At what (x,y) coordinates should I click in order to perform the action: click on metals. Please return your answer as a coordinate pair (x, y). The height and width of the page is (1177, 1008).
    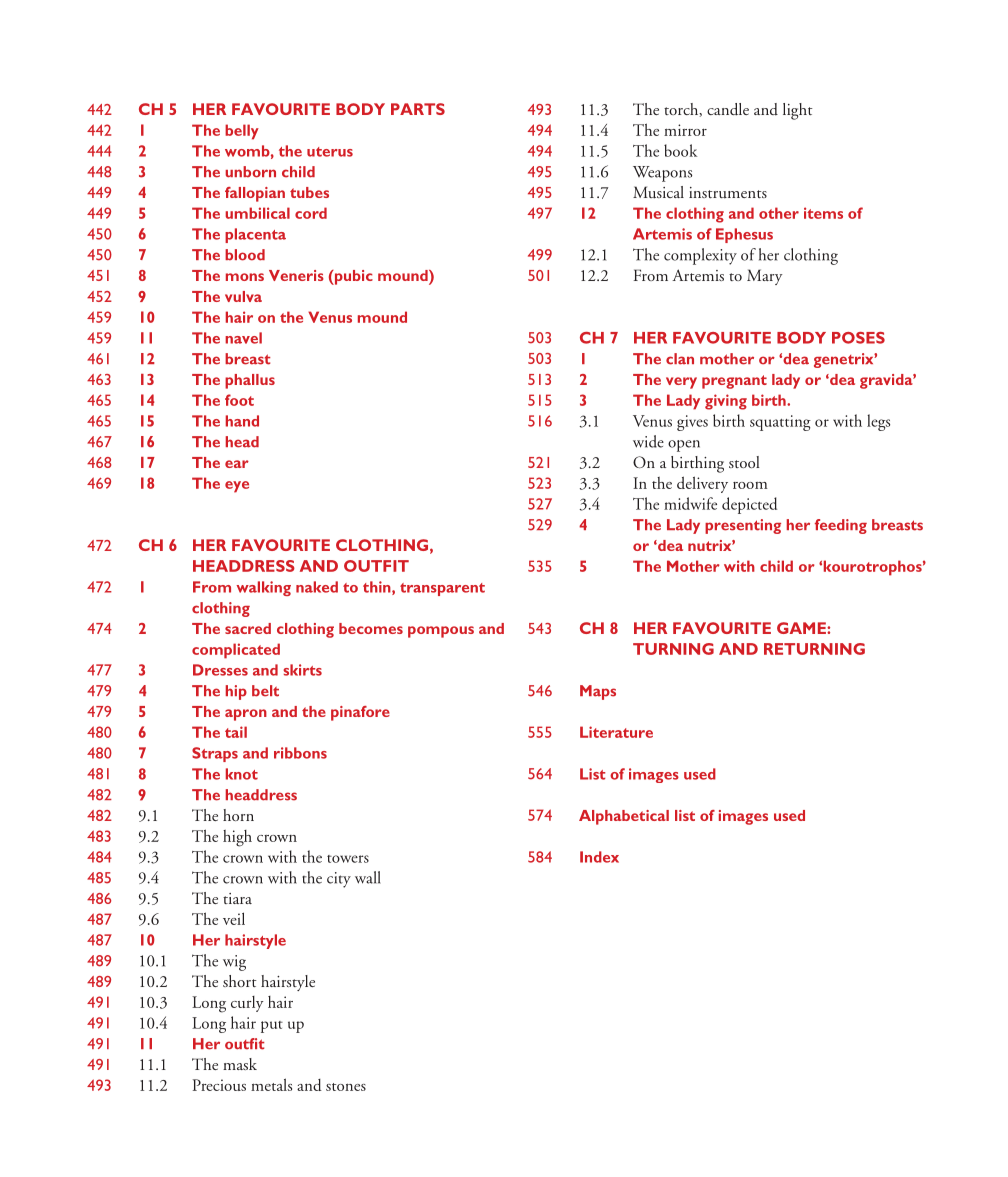
    Looking at the image, I should click on (271, 1084).
